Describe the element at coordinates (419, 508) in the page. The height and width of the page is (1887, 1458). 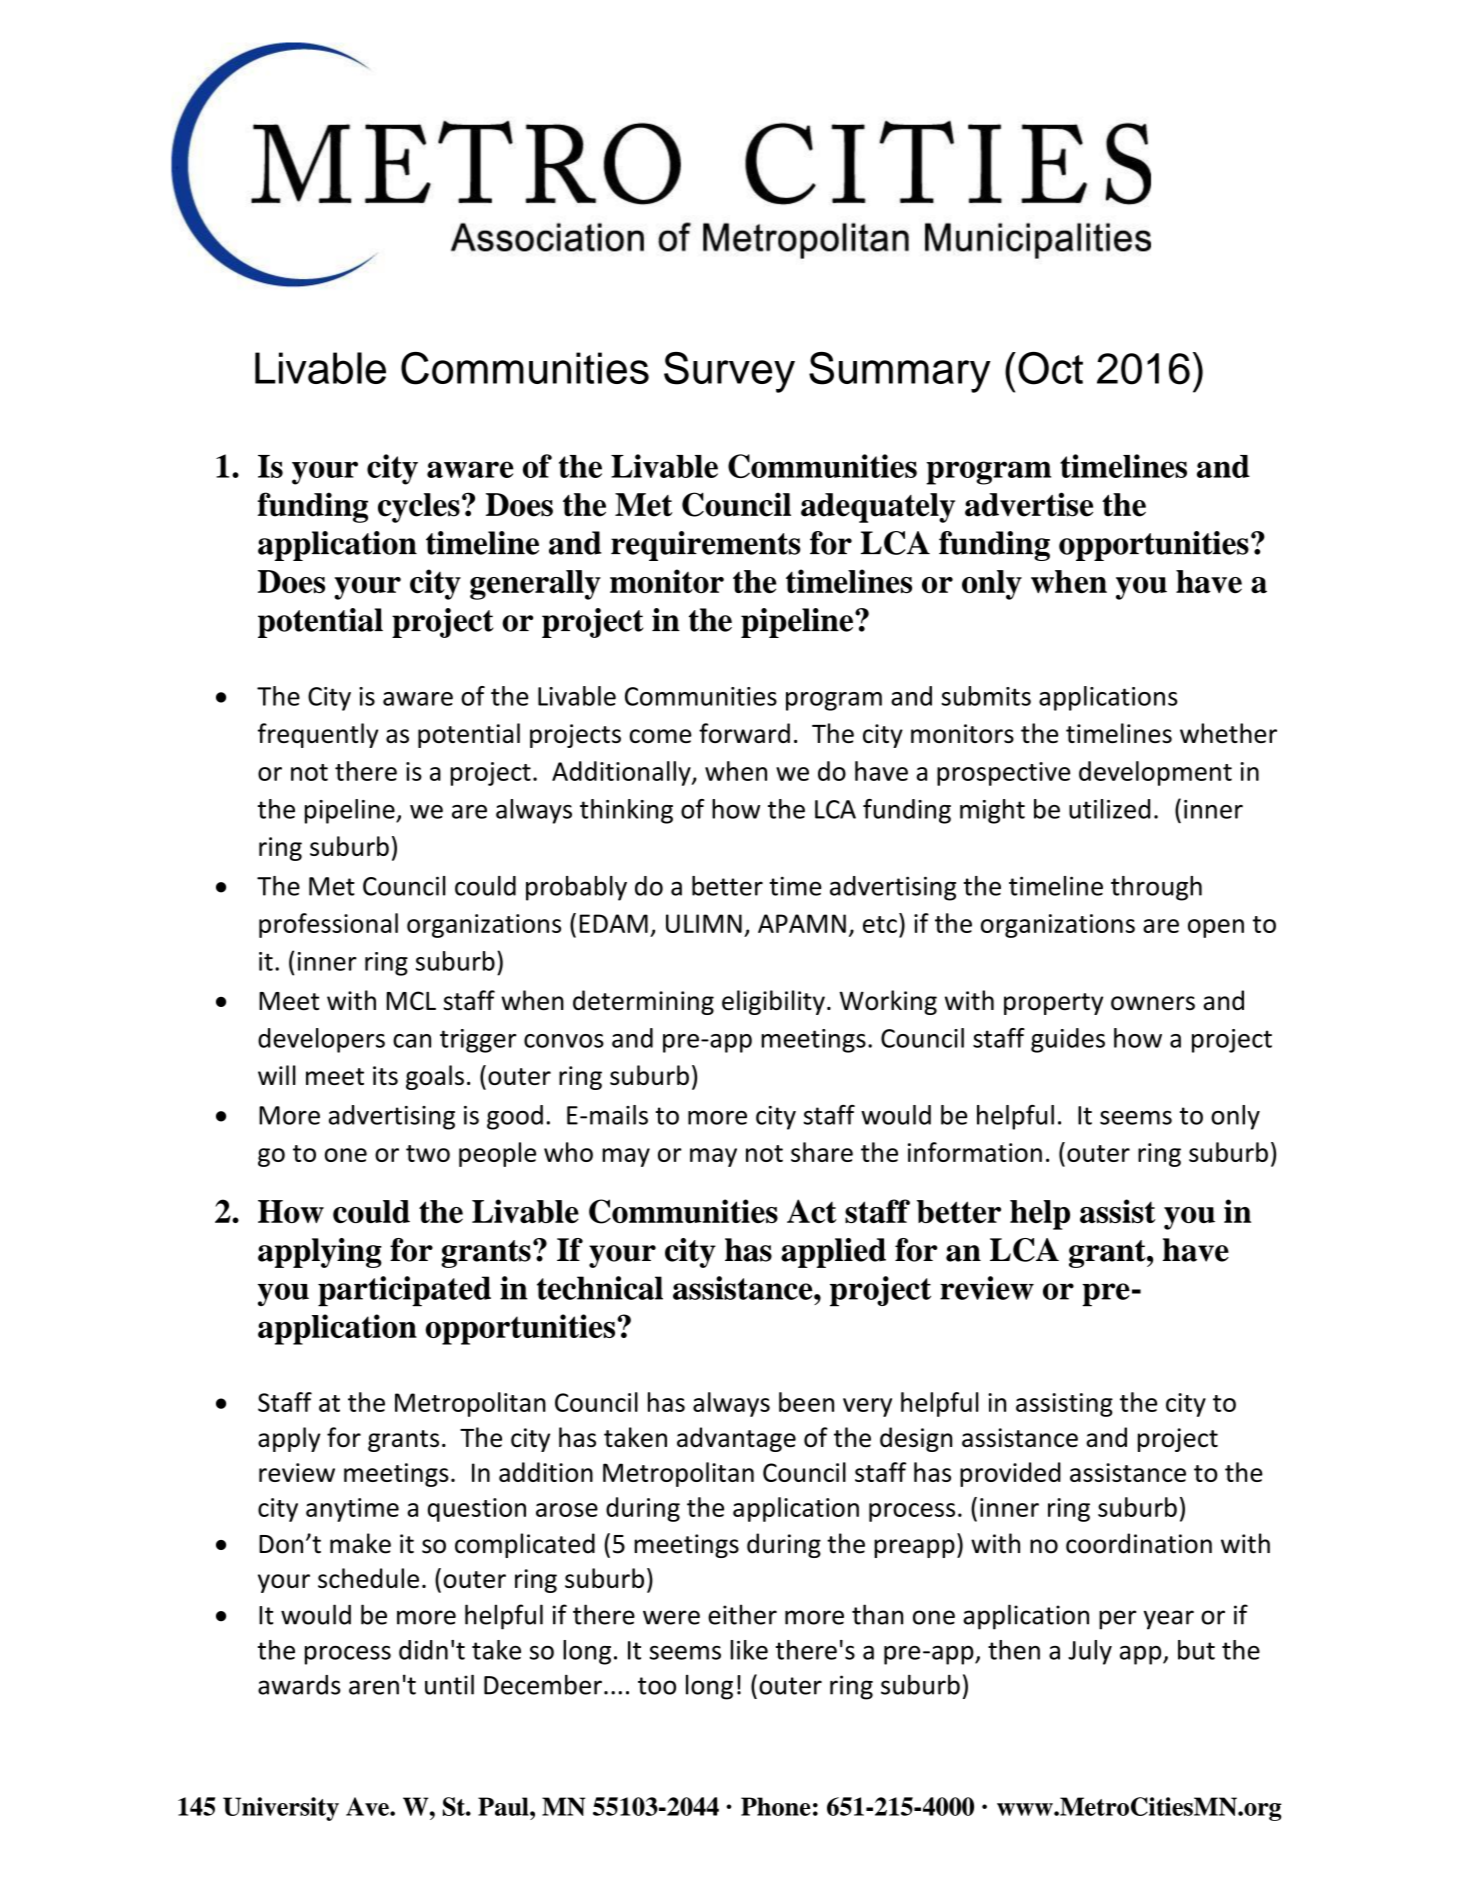
I see `cycles` at that location.
